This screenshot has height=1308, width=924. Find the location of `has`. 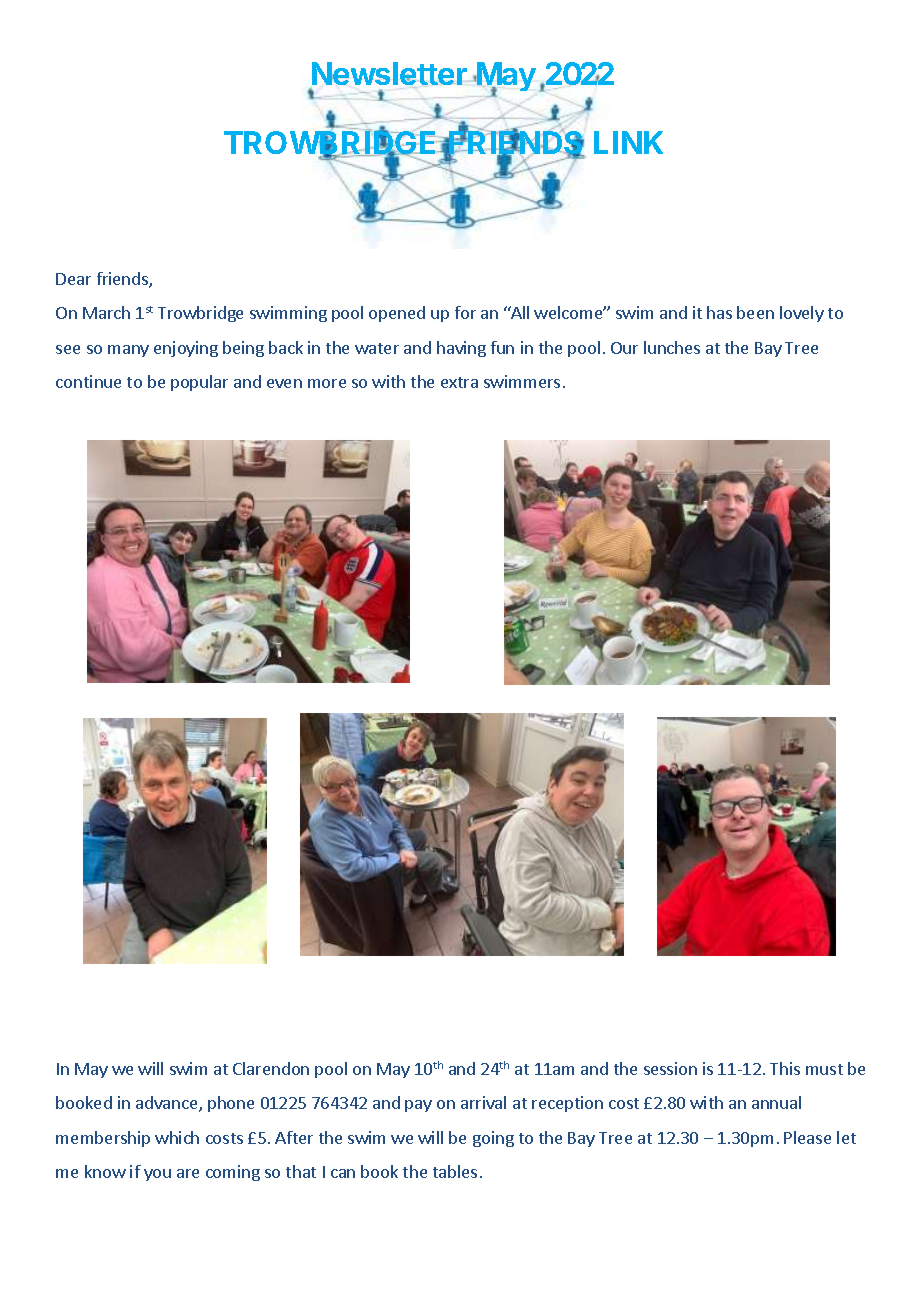

has is located at coordinates (719, 312).
